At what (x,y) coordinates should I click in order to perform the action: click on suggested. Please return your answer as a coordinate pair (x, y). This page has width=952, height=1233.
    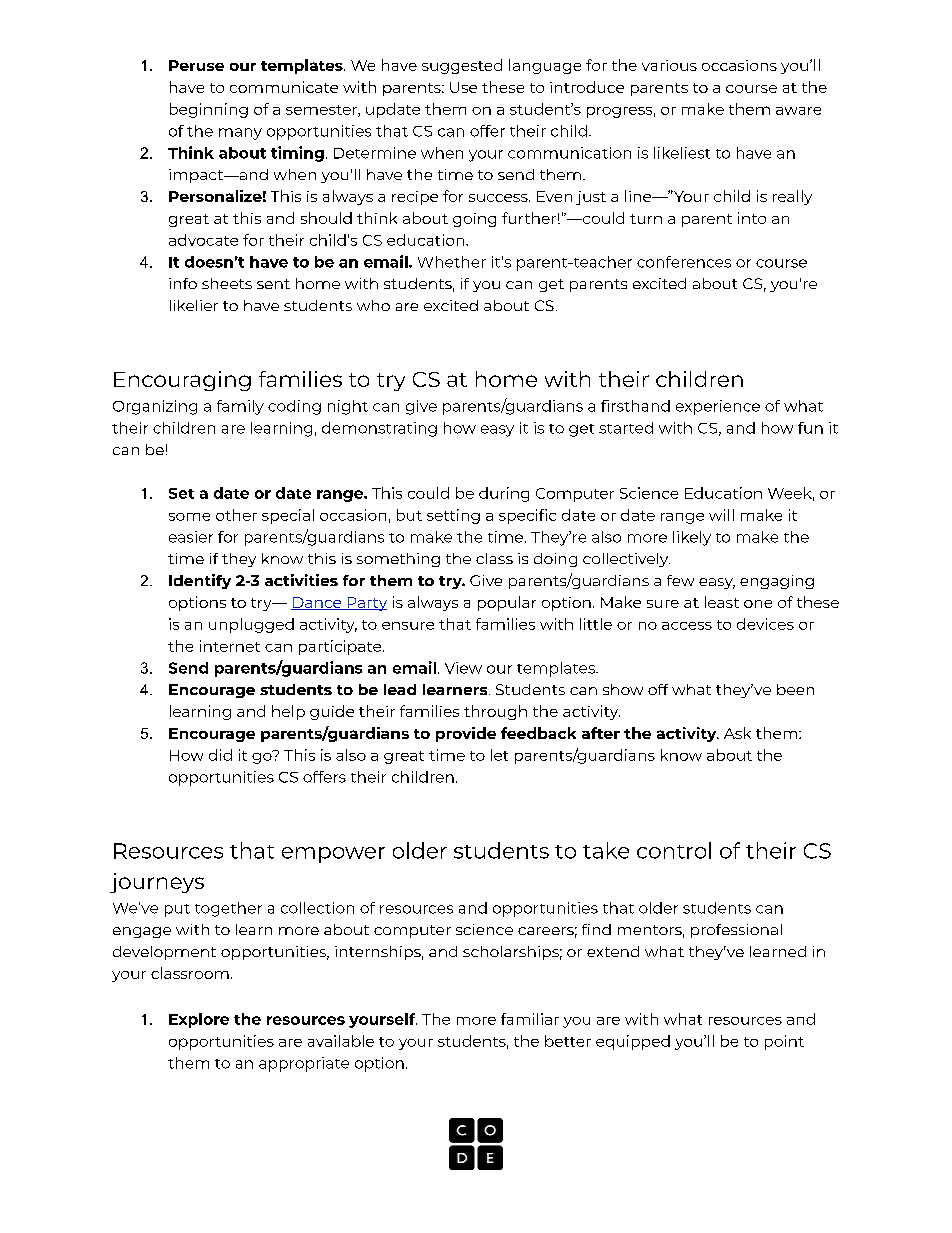
    Looking at the image, I should click on (462, 66).
